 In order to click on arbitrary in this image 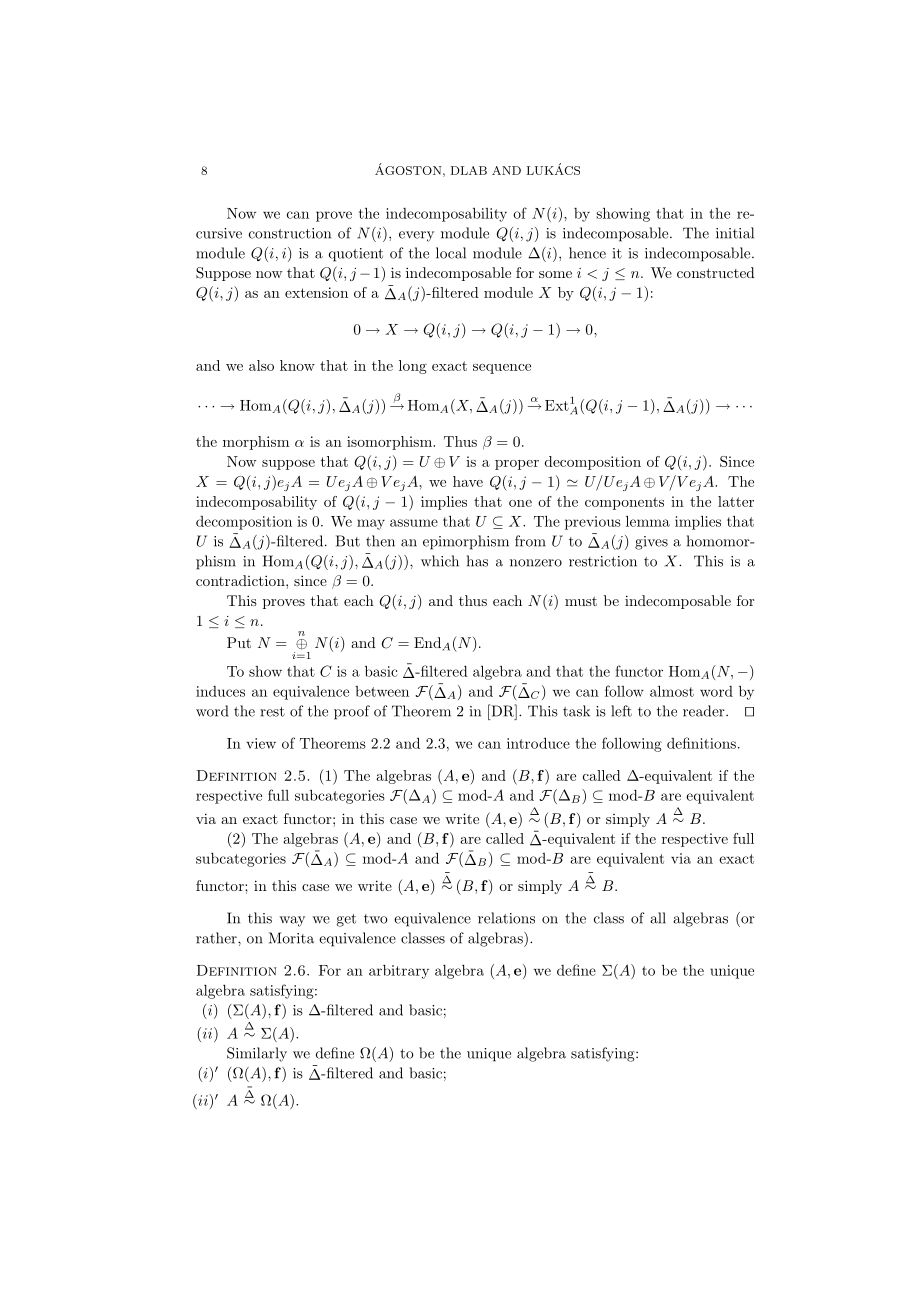, I will do `click(399, 972)`.
